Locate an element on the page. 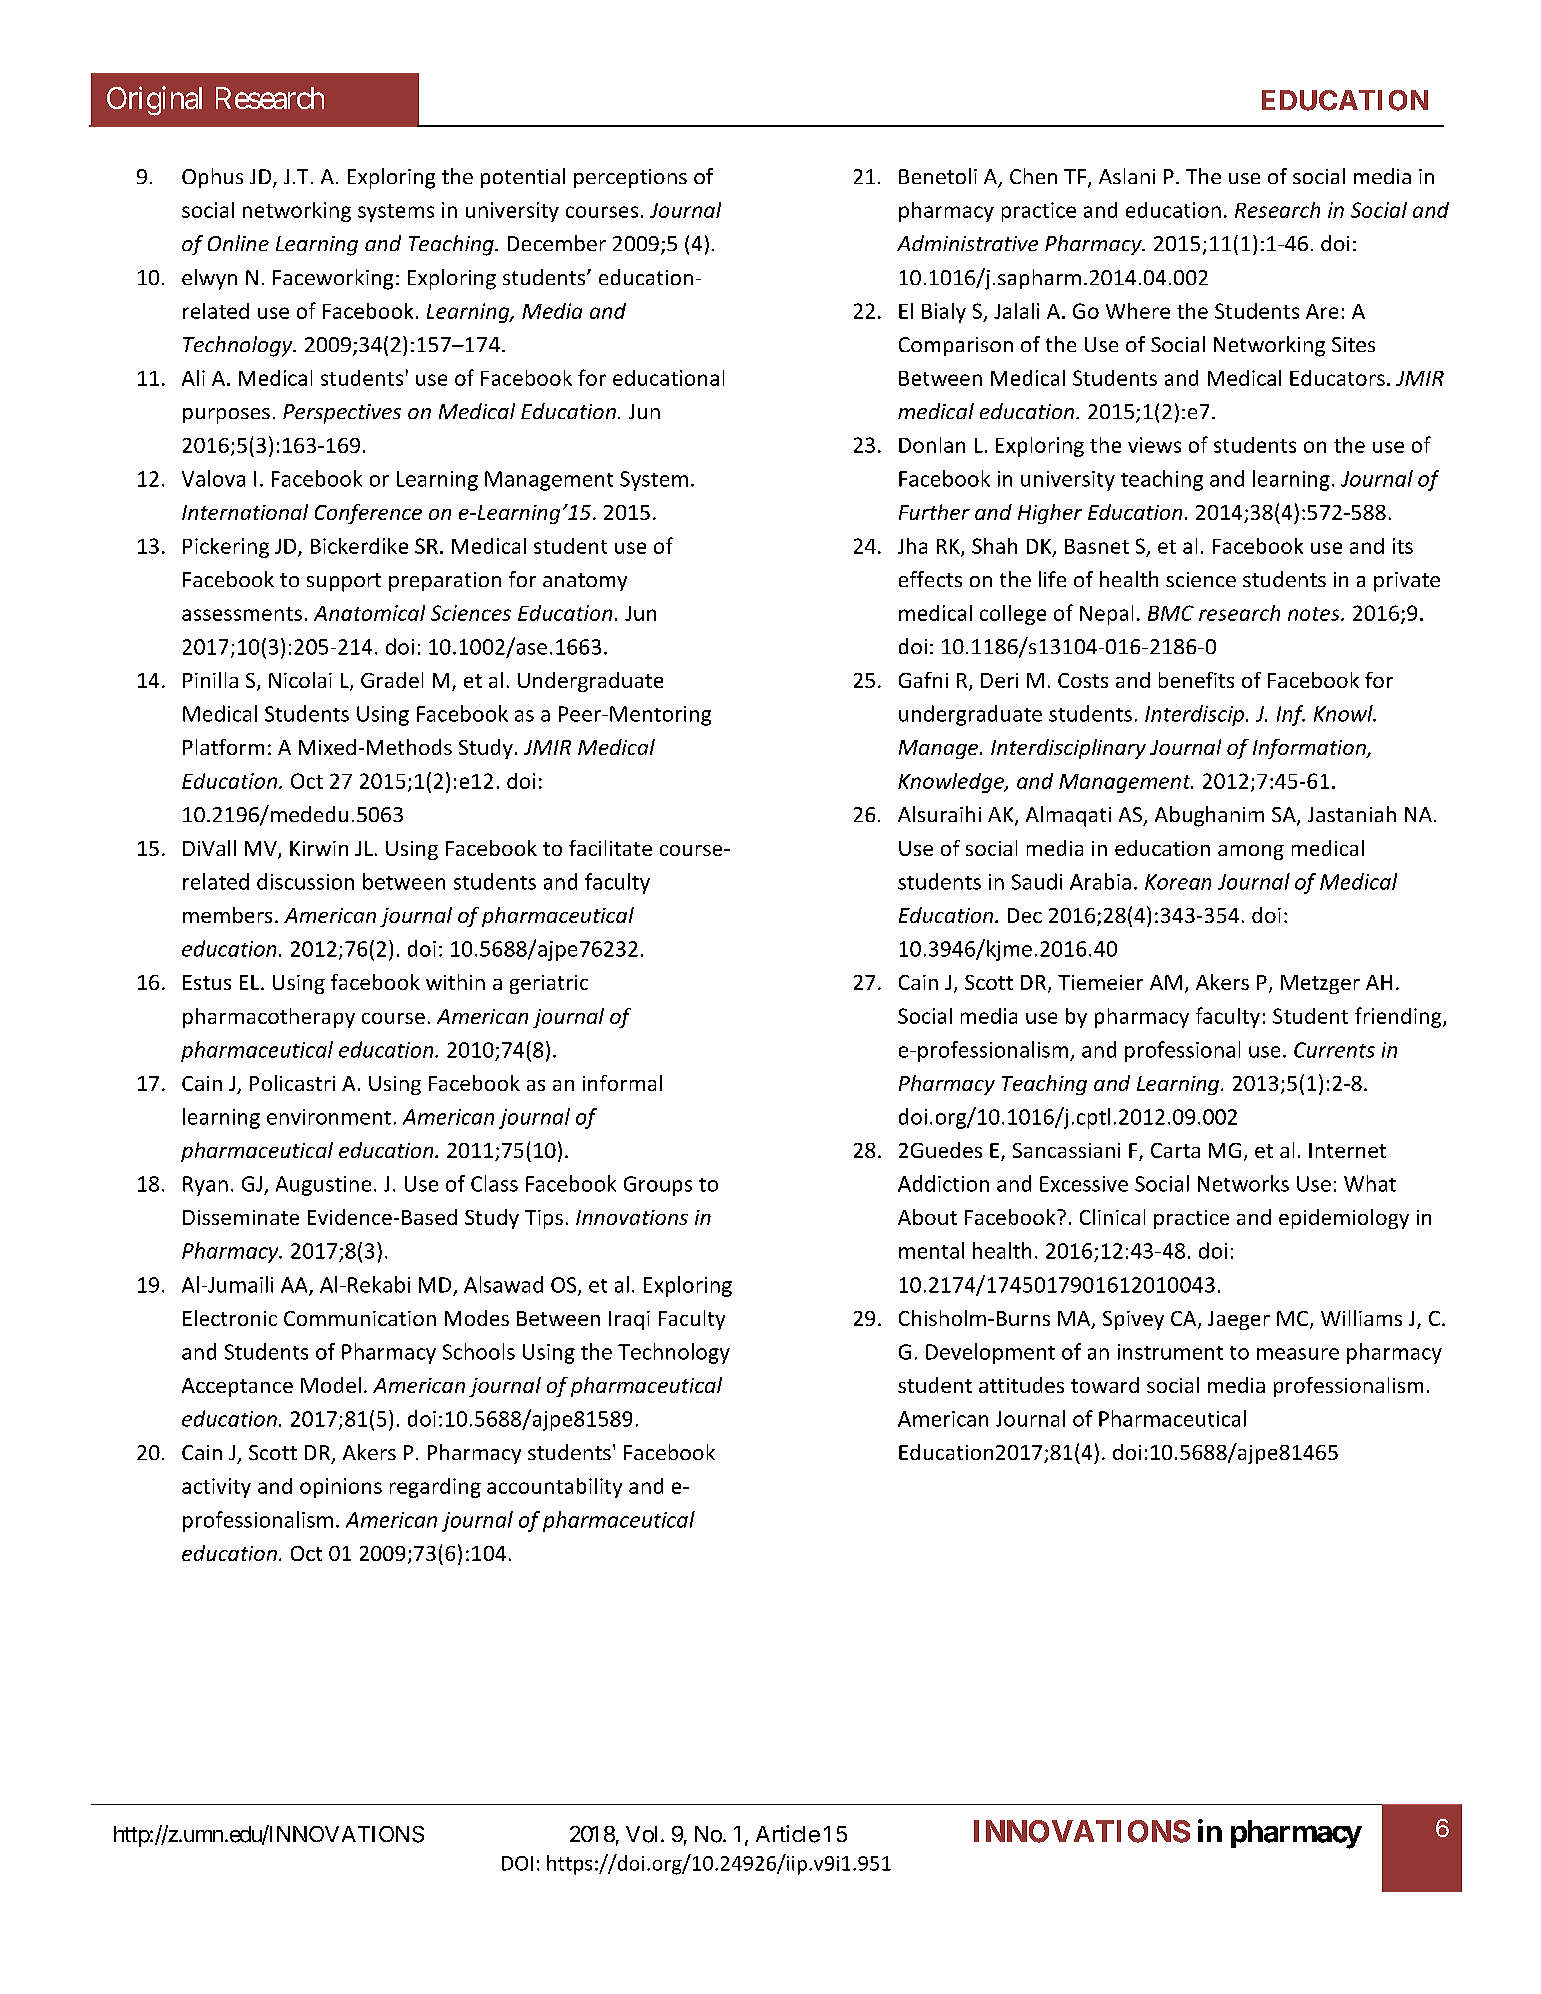  informal is located at coordinates (622, 1083).
